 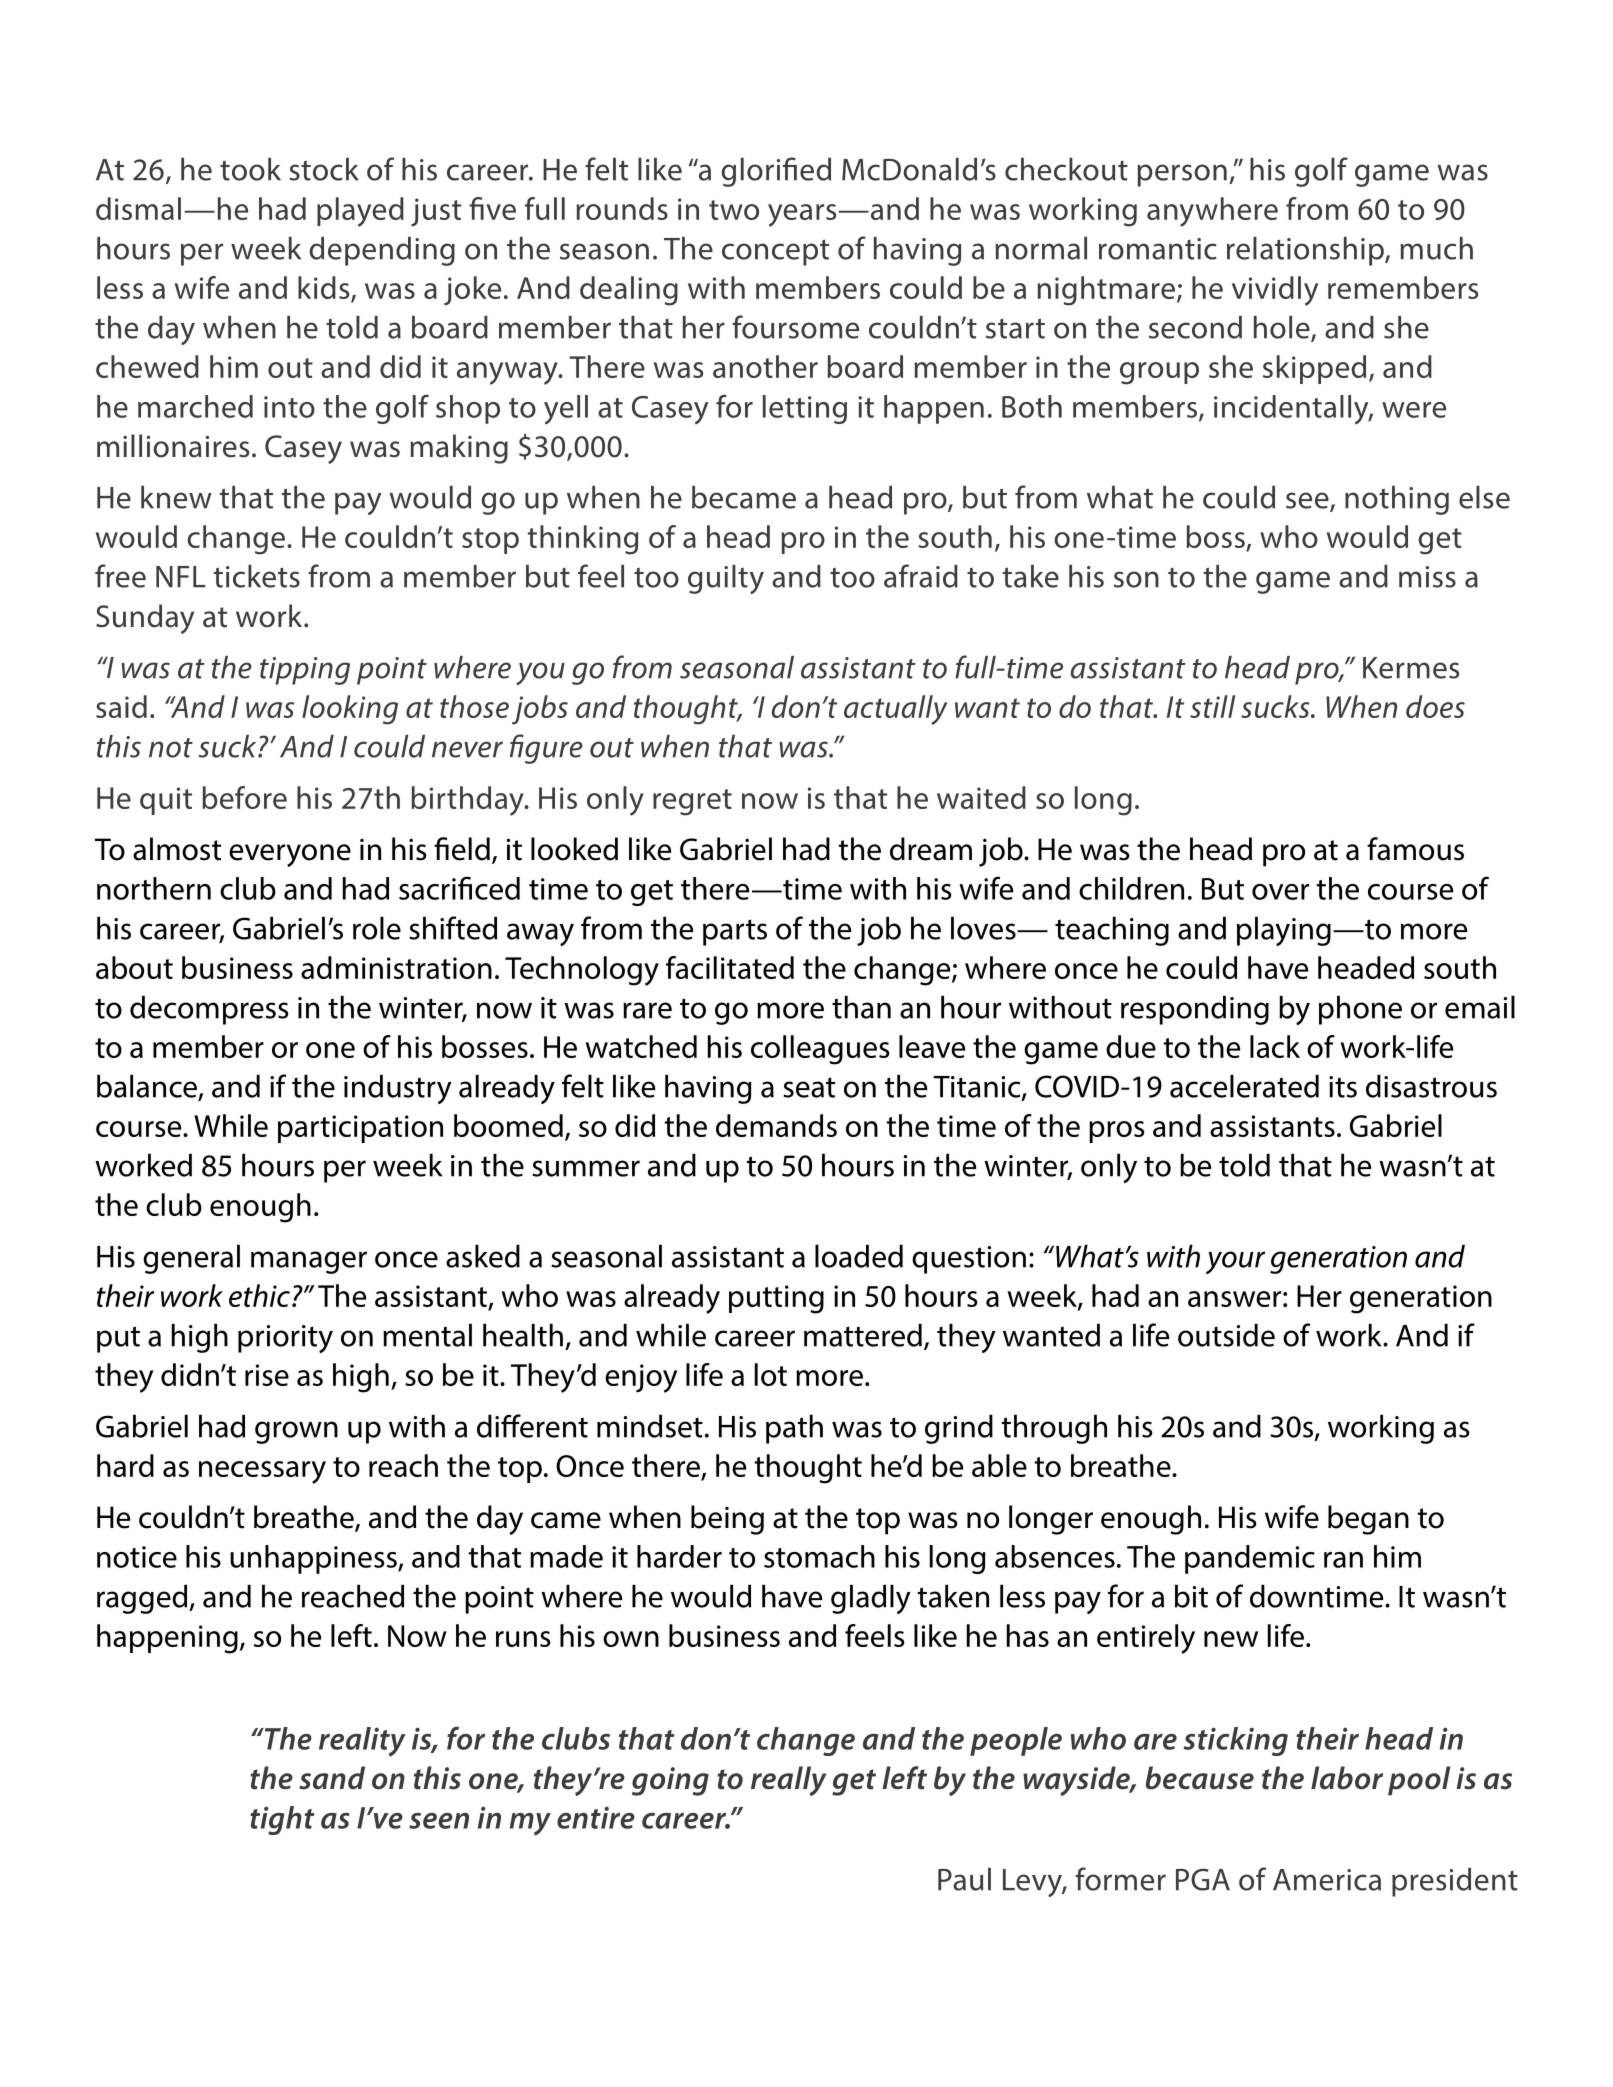 What do you see at coordinates (209, 1010) in the screenshot?
I see `decompress` at bounding box center [209, 1010].
